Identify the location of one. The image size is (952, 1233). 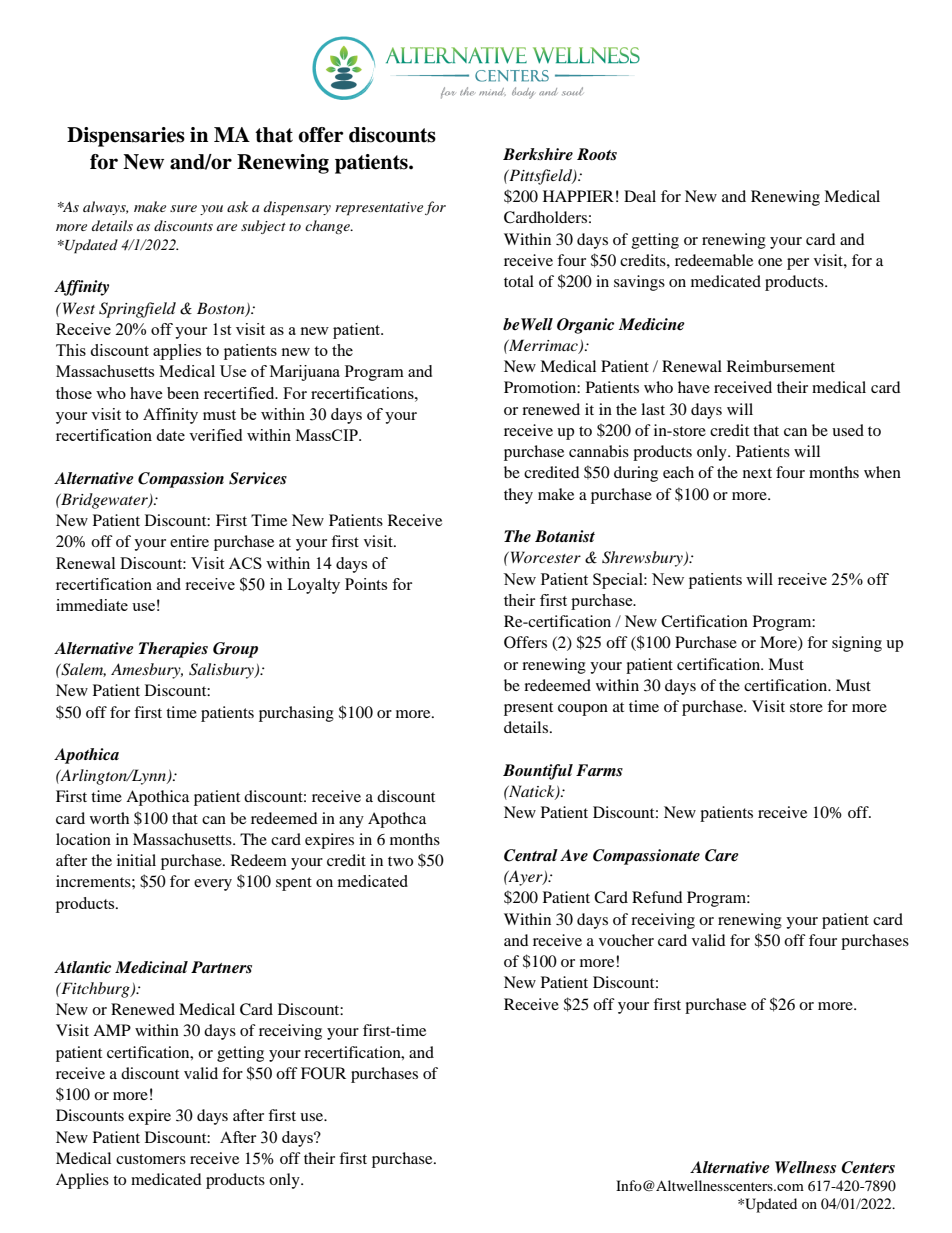
(770, 262).
